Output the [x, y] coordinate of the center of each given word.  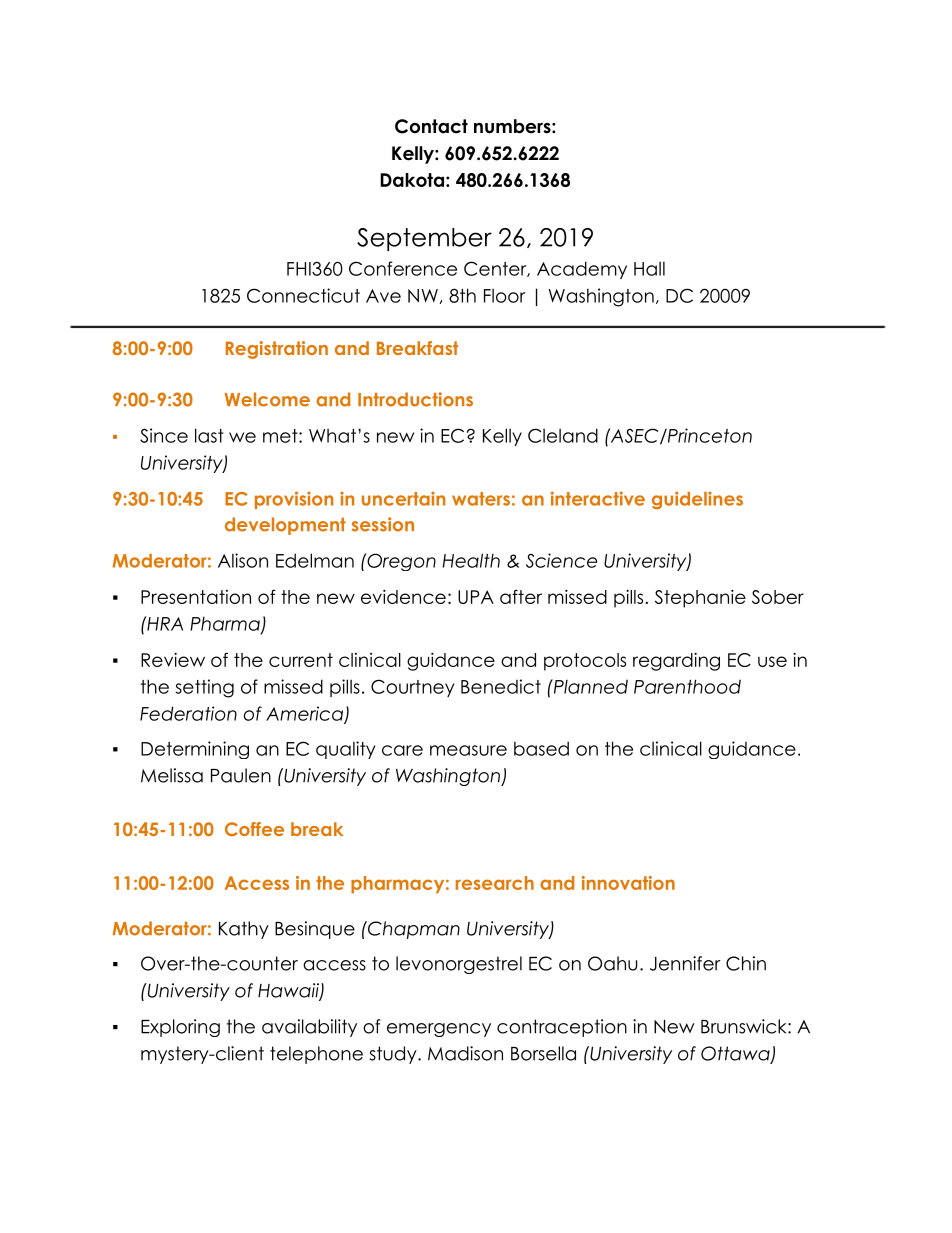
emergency [439, 1030]
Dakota [412, 180]
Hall [649, 268]
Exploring [180, 1028]
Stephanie [700, 598]
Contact [431, 126]
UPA [476, 597]
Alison [243, 560]
